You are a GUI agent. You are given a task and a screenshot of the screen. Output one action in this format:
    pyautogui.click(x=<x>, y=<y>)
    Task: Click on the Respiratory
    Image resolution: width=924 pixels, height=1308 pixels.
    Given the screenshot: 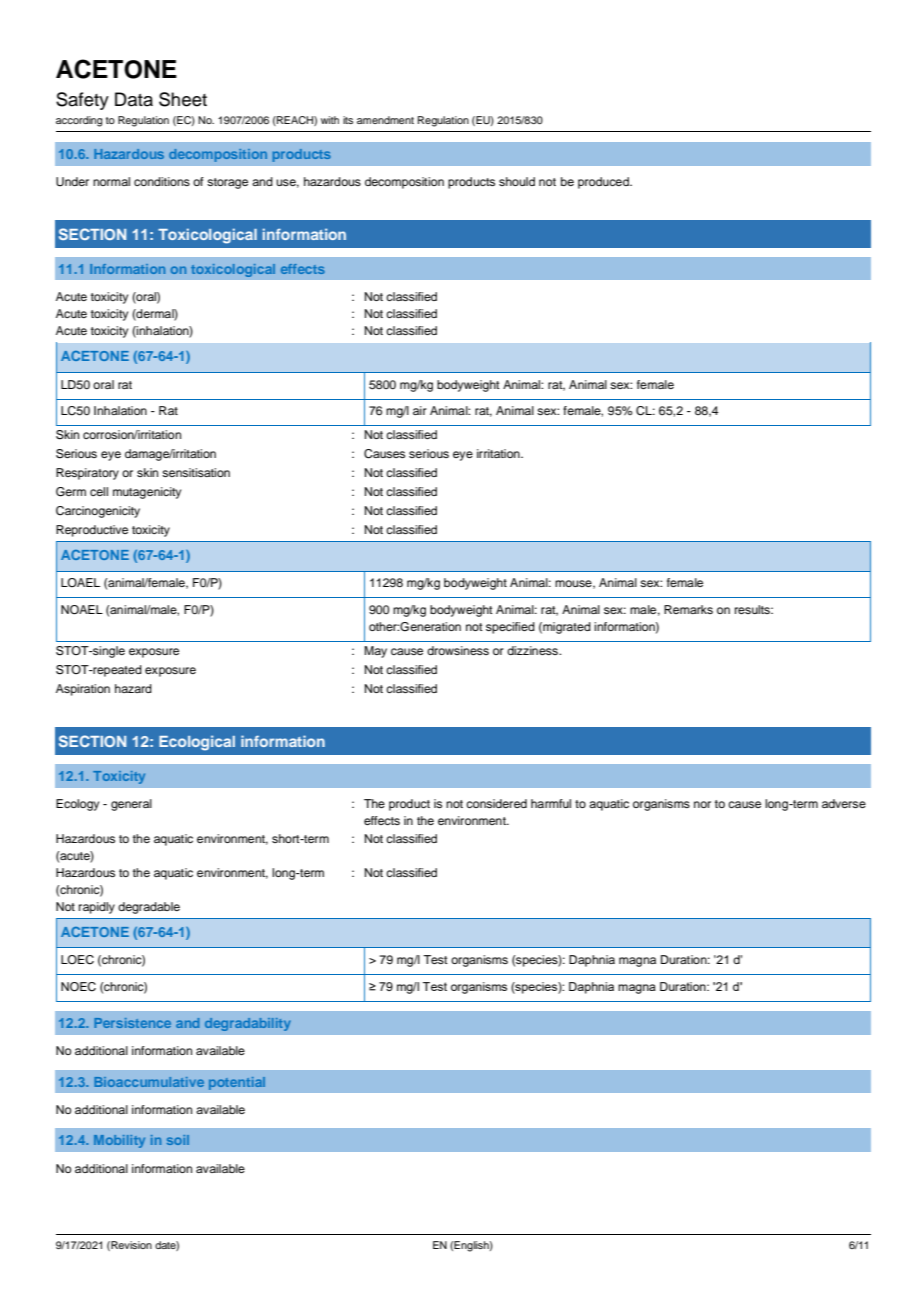 What is the action you would take?
    pyautogui.click(x=87, y=474)
